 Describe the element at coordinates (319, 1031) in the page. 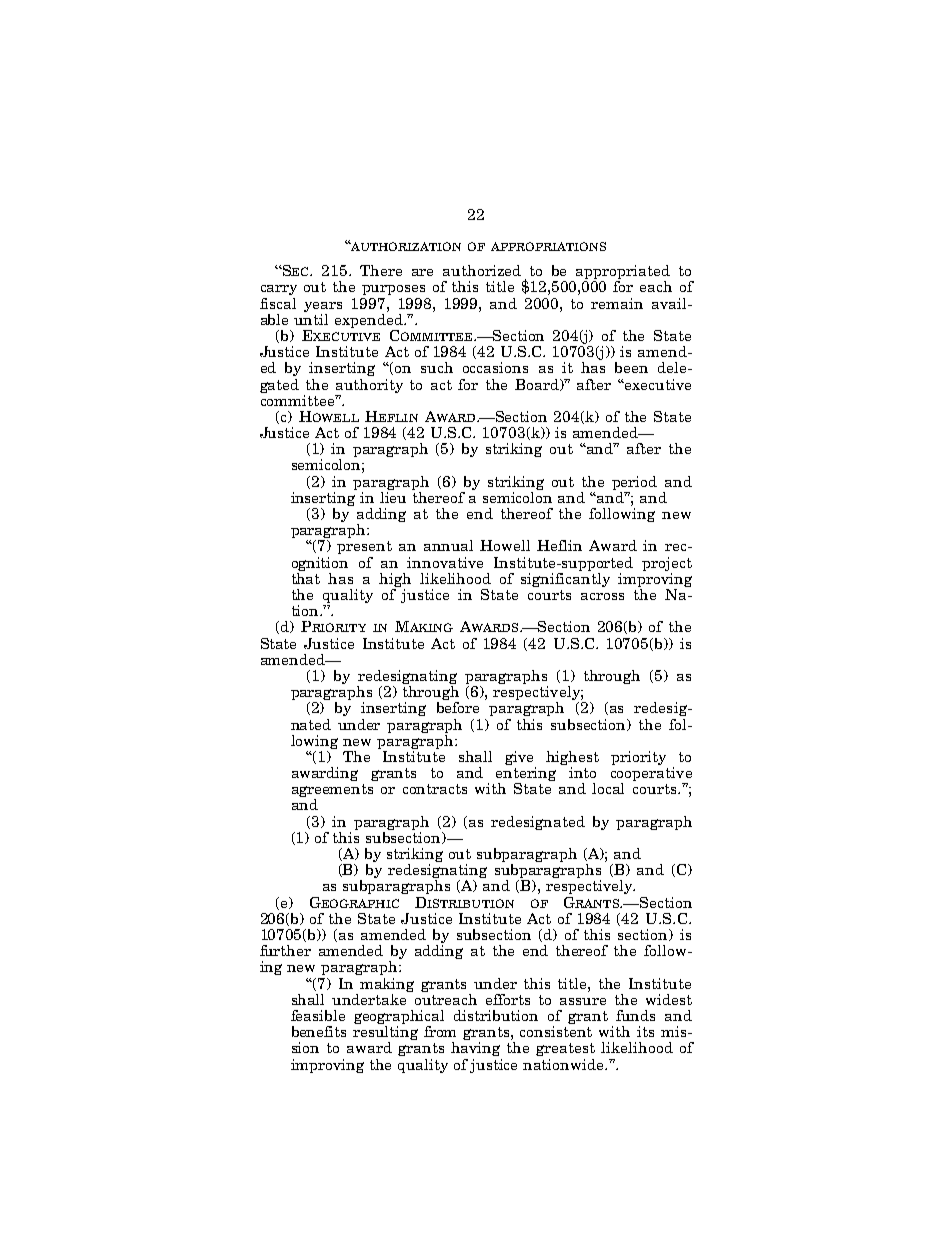

I see `benefits` at that location.
